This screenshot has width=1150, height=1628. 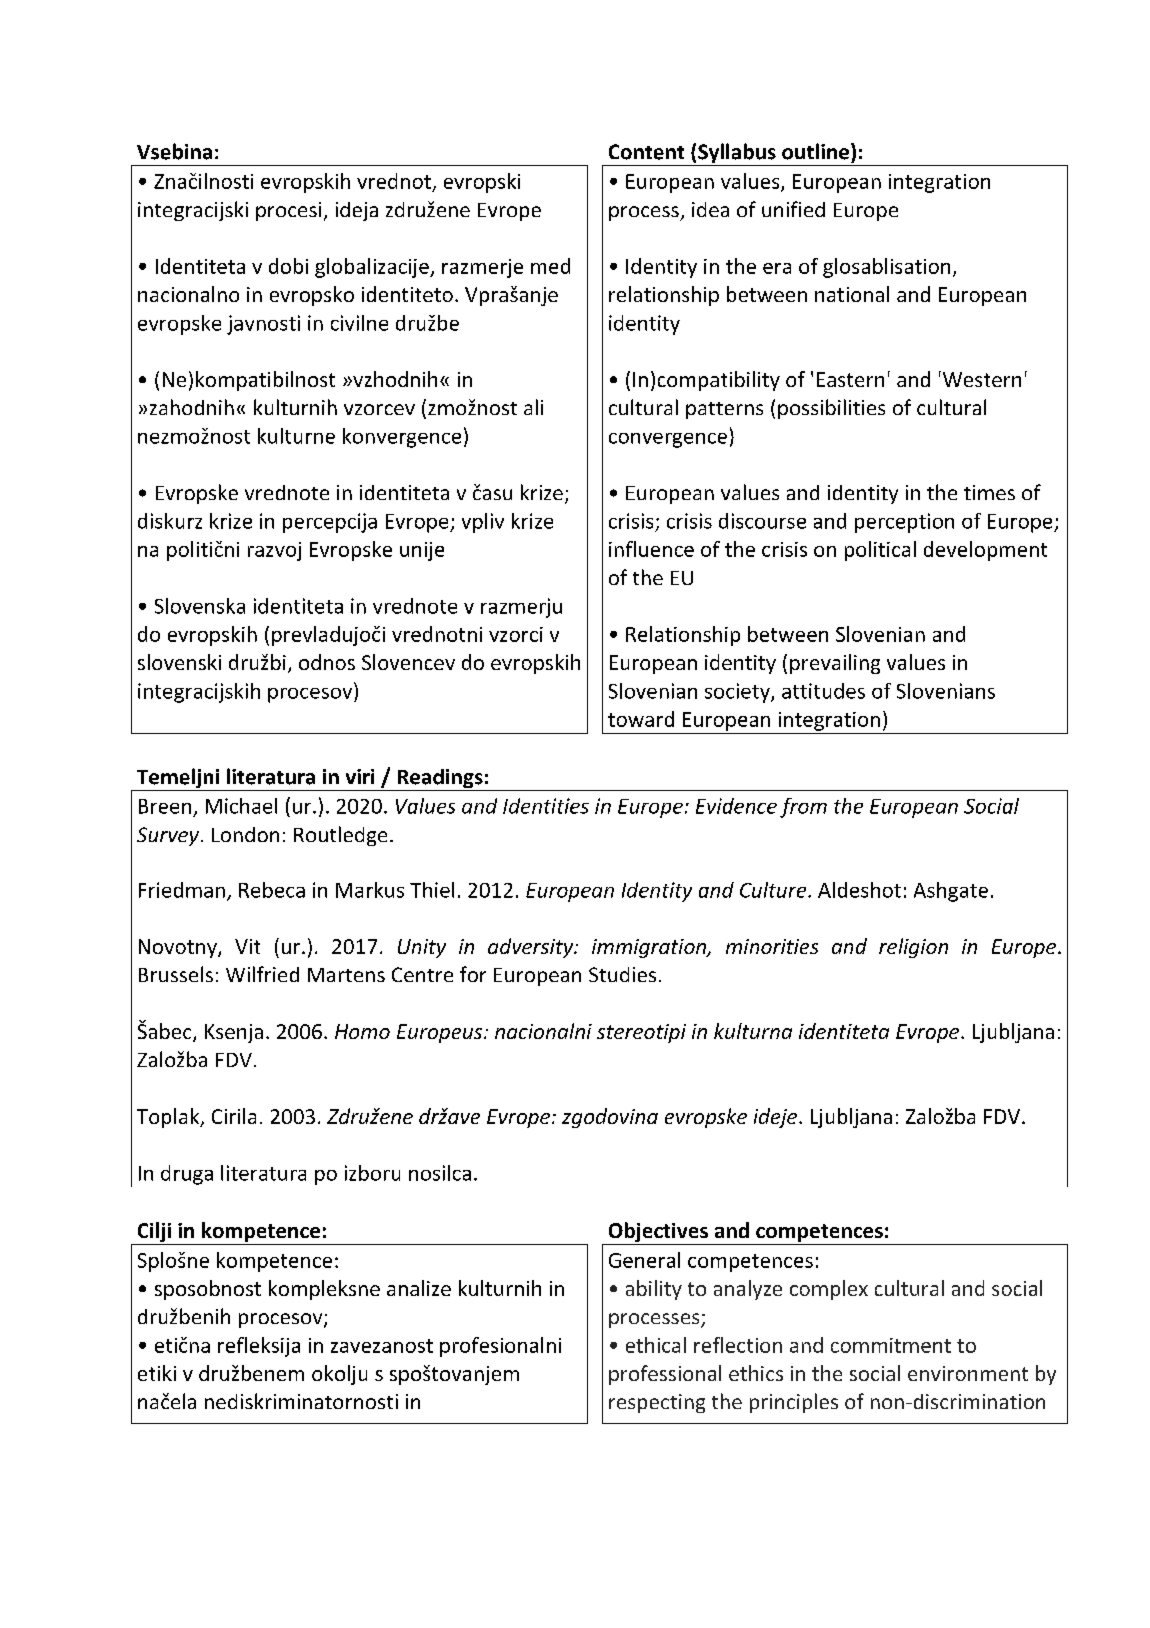 I want to click on ethical, so click(x=656, y=1345).
